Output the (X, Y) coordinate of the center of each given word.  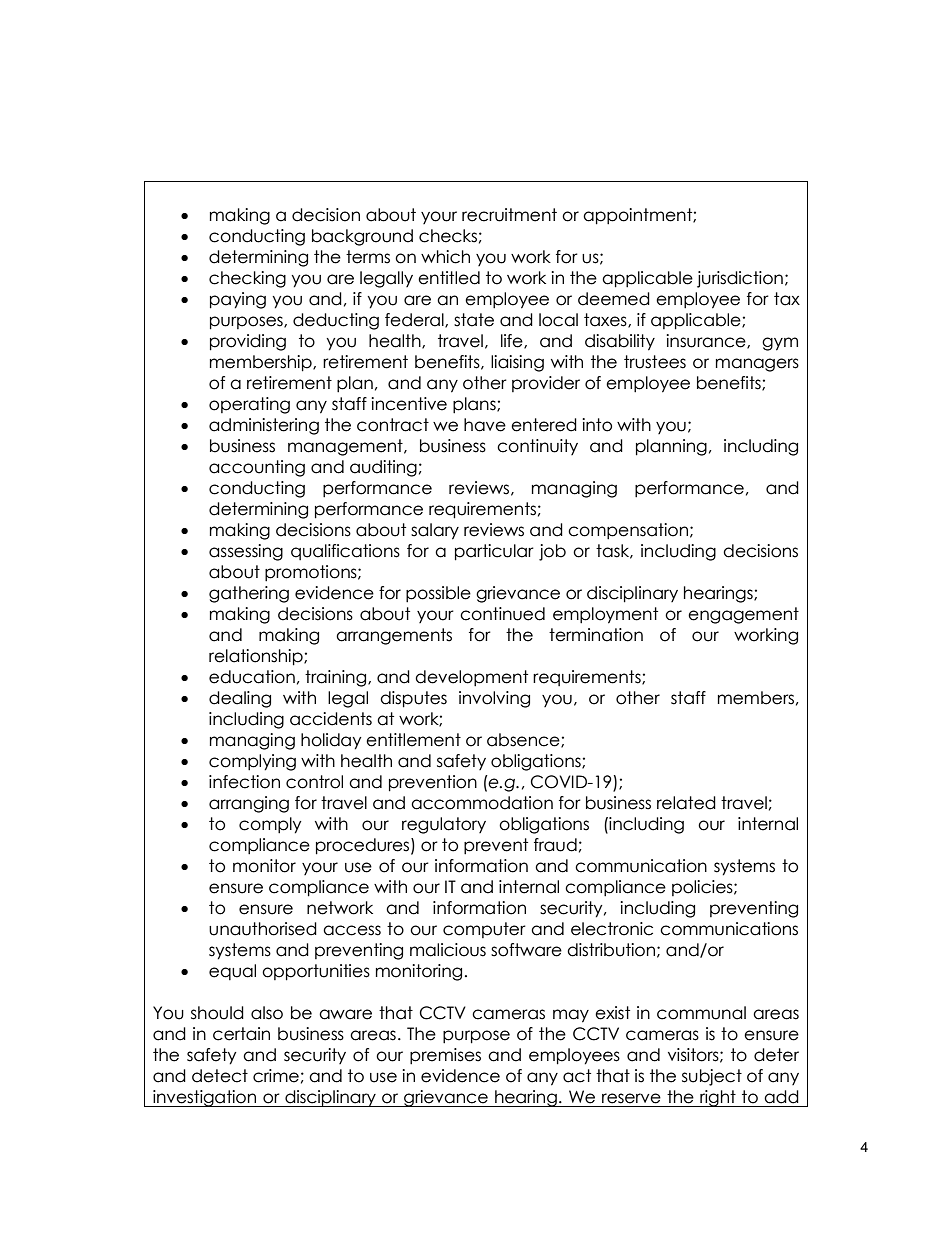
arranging (249, 804)
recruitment (509, 215)
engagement (743, 615)
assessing (246, 552)
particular (494, 552)
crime (276, 1076)
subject (712, 1077)
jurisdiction (740, 279)
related (686, 803)
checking (247, 279)
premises (445, 1056)
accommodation (482, 803)
